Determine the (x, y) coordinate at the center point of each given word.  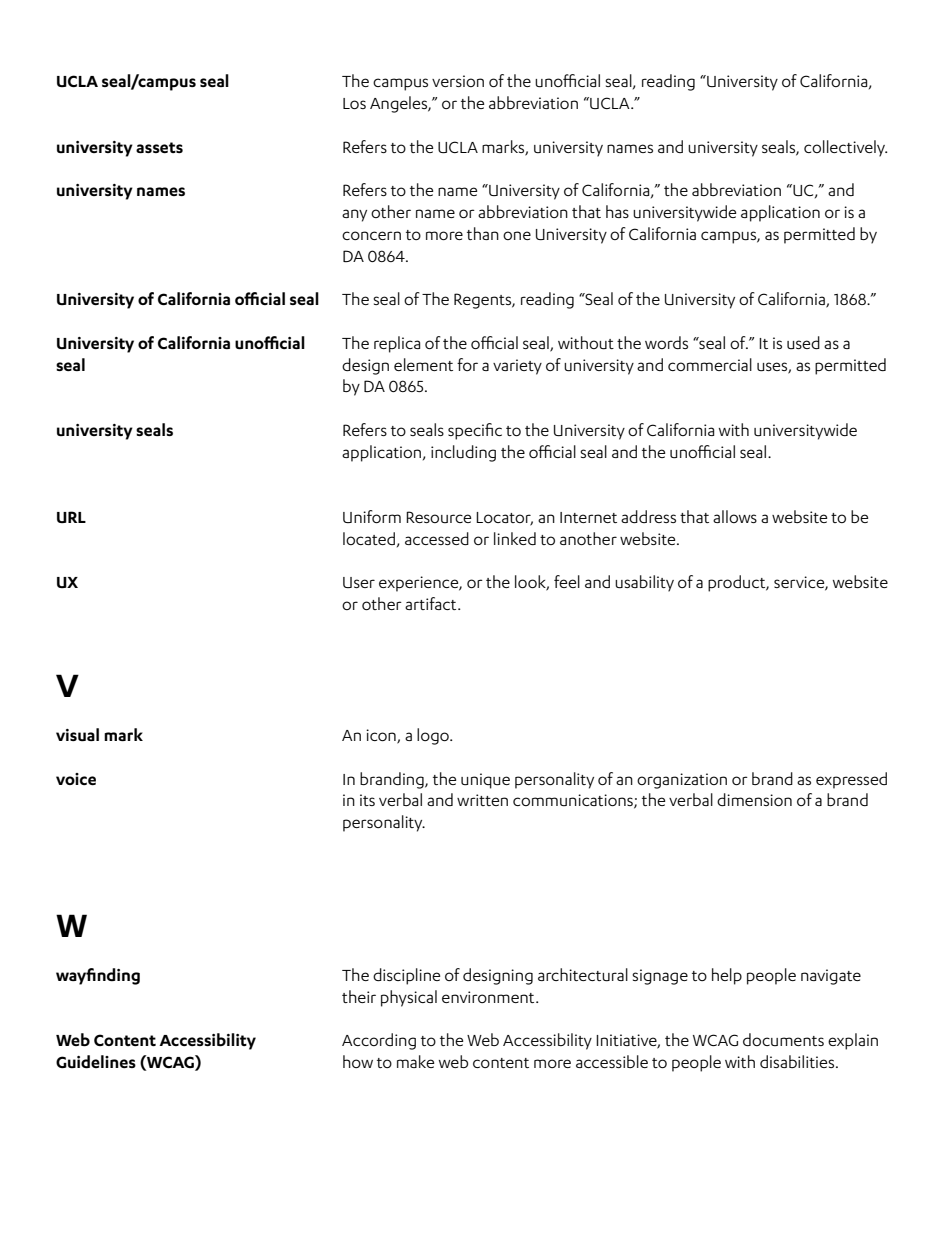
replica (397, 344)
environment (489, 997)
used (803, 343)
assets (159, 147)
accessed (437, 538)
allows (735, 516)
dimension (754, 799)
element (423, 364)
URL (71, 517)
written (482, 800)
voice (76, 779)
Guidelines (96, 1062)
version (458, 81)
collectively (845, 148)
